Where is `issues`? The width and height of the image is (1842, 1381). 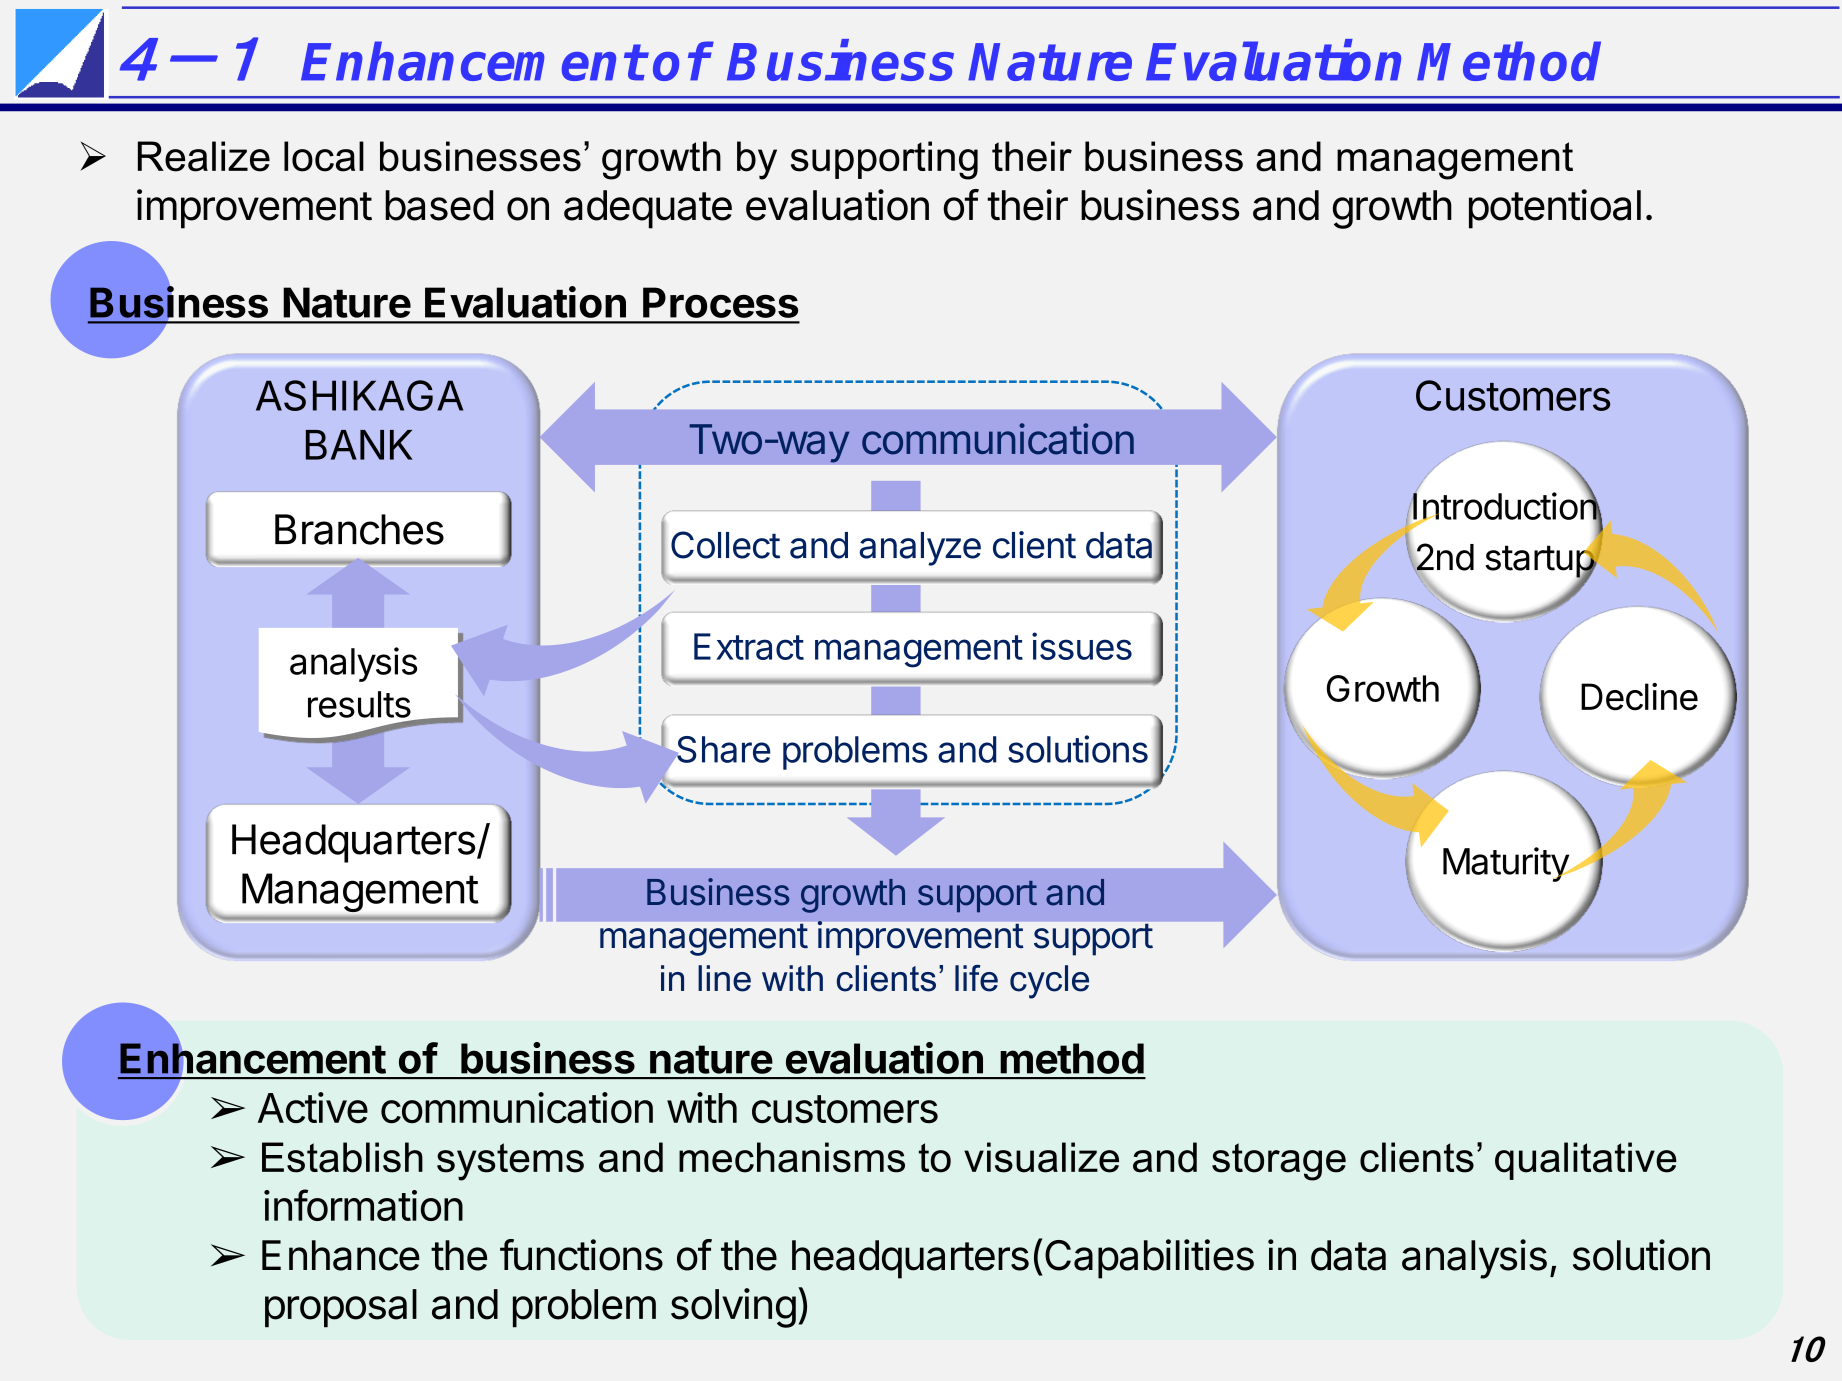
issues is located at coordinates (1082, 646).
